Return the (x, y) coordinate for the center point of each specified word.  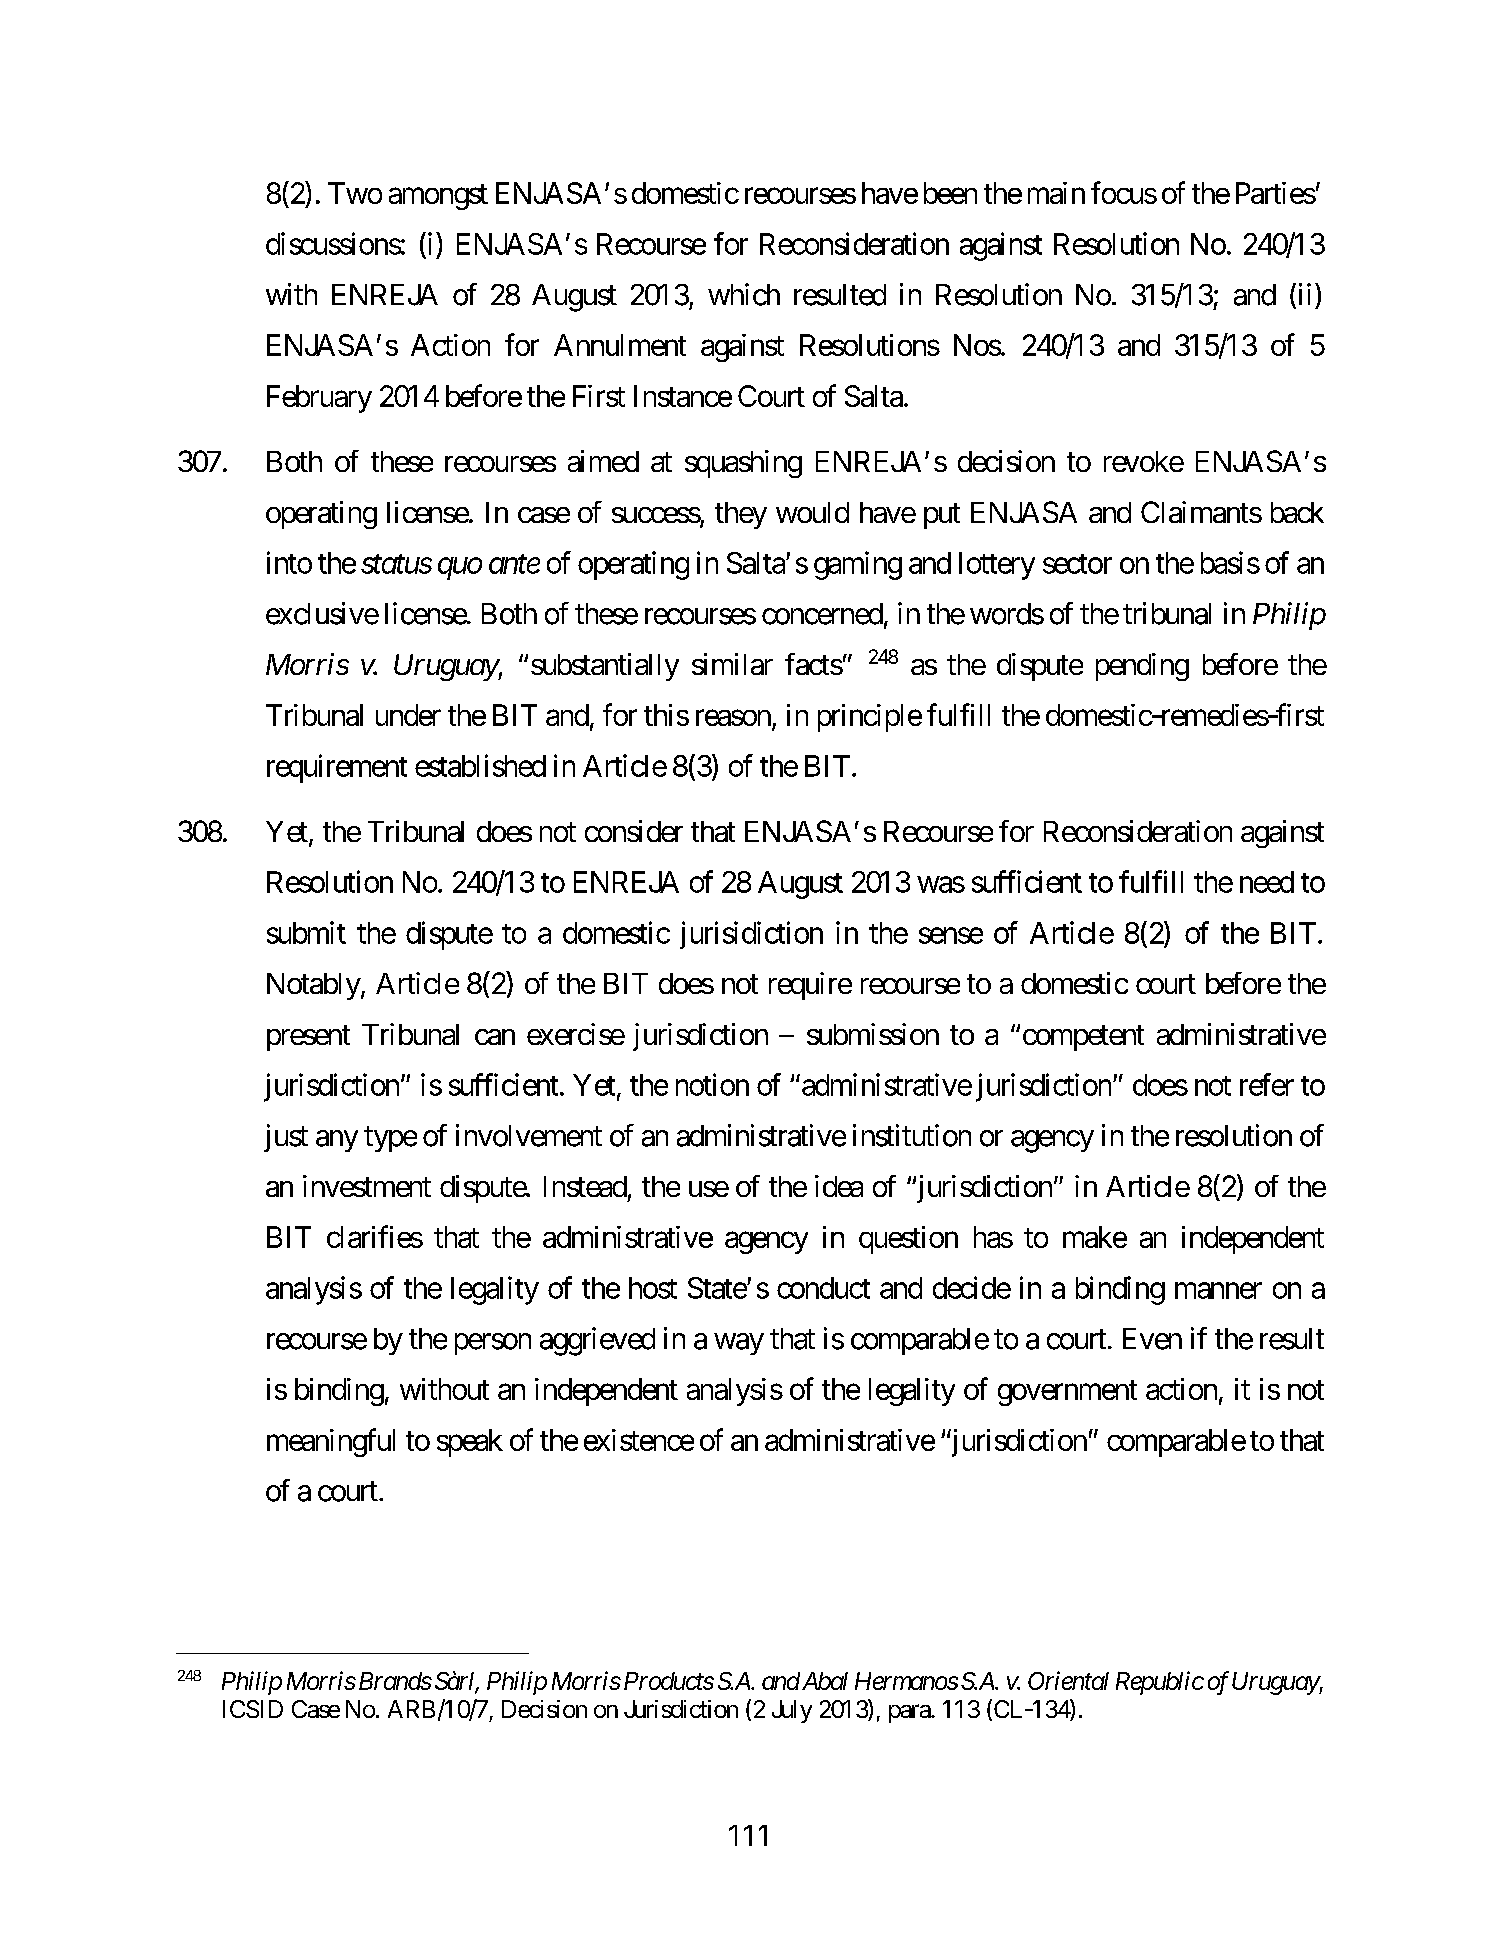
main (1056, 193)
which (744, 294)
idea (839, 1186)
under (408, 715)
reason (733, 718)
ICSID (253, 1709)
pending (1142, 667)
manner (1218, 1290)
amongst (438, 197)
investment (367, 1186)
